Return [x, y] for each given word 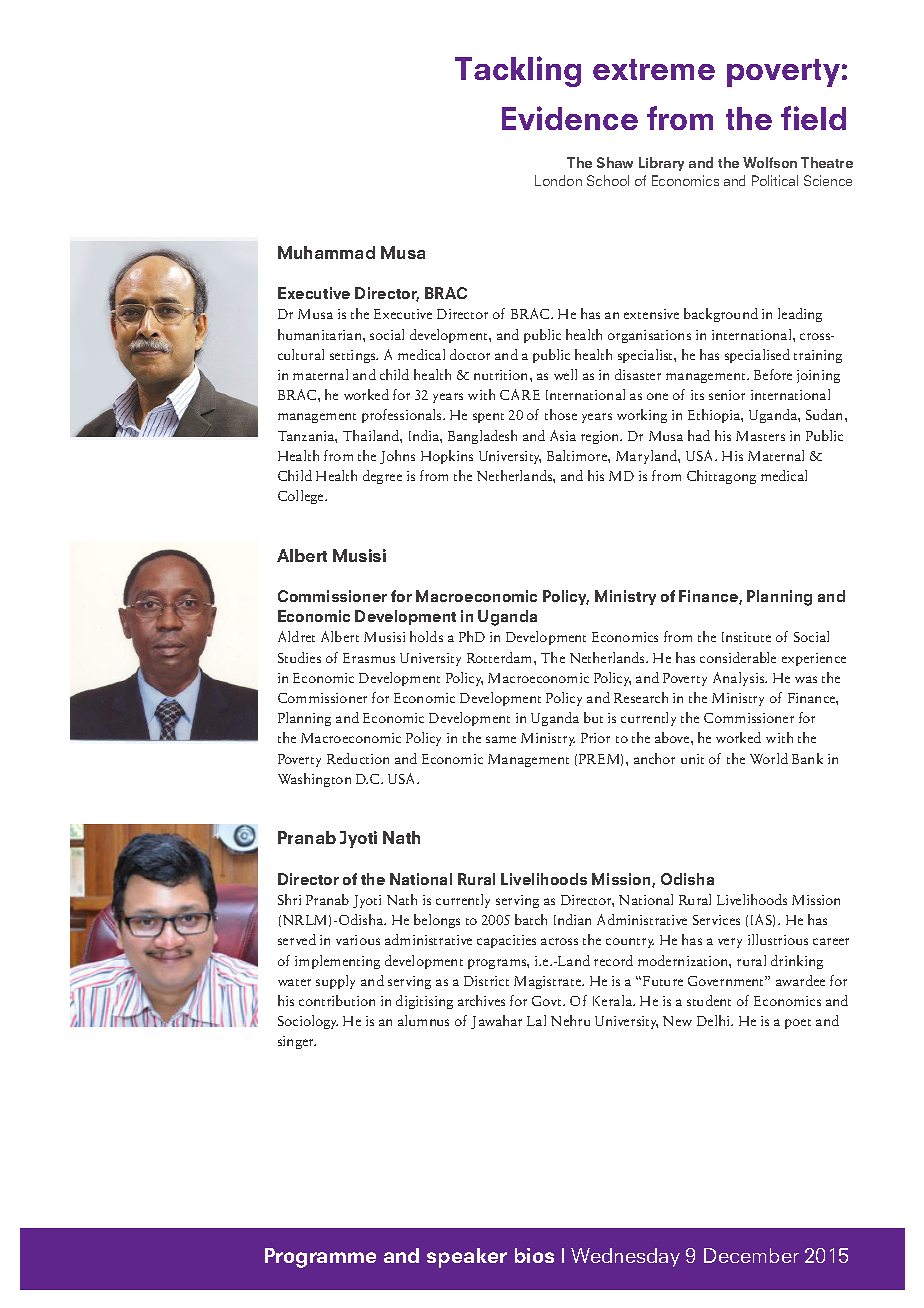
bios [534, 1255]
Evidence [570, 118]
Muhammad [326, 252]
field [813, 118]
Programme [320, 1258]
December [751, 1255]
